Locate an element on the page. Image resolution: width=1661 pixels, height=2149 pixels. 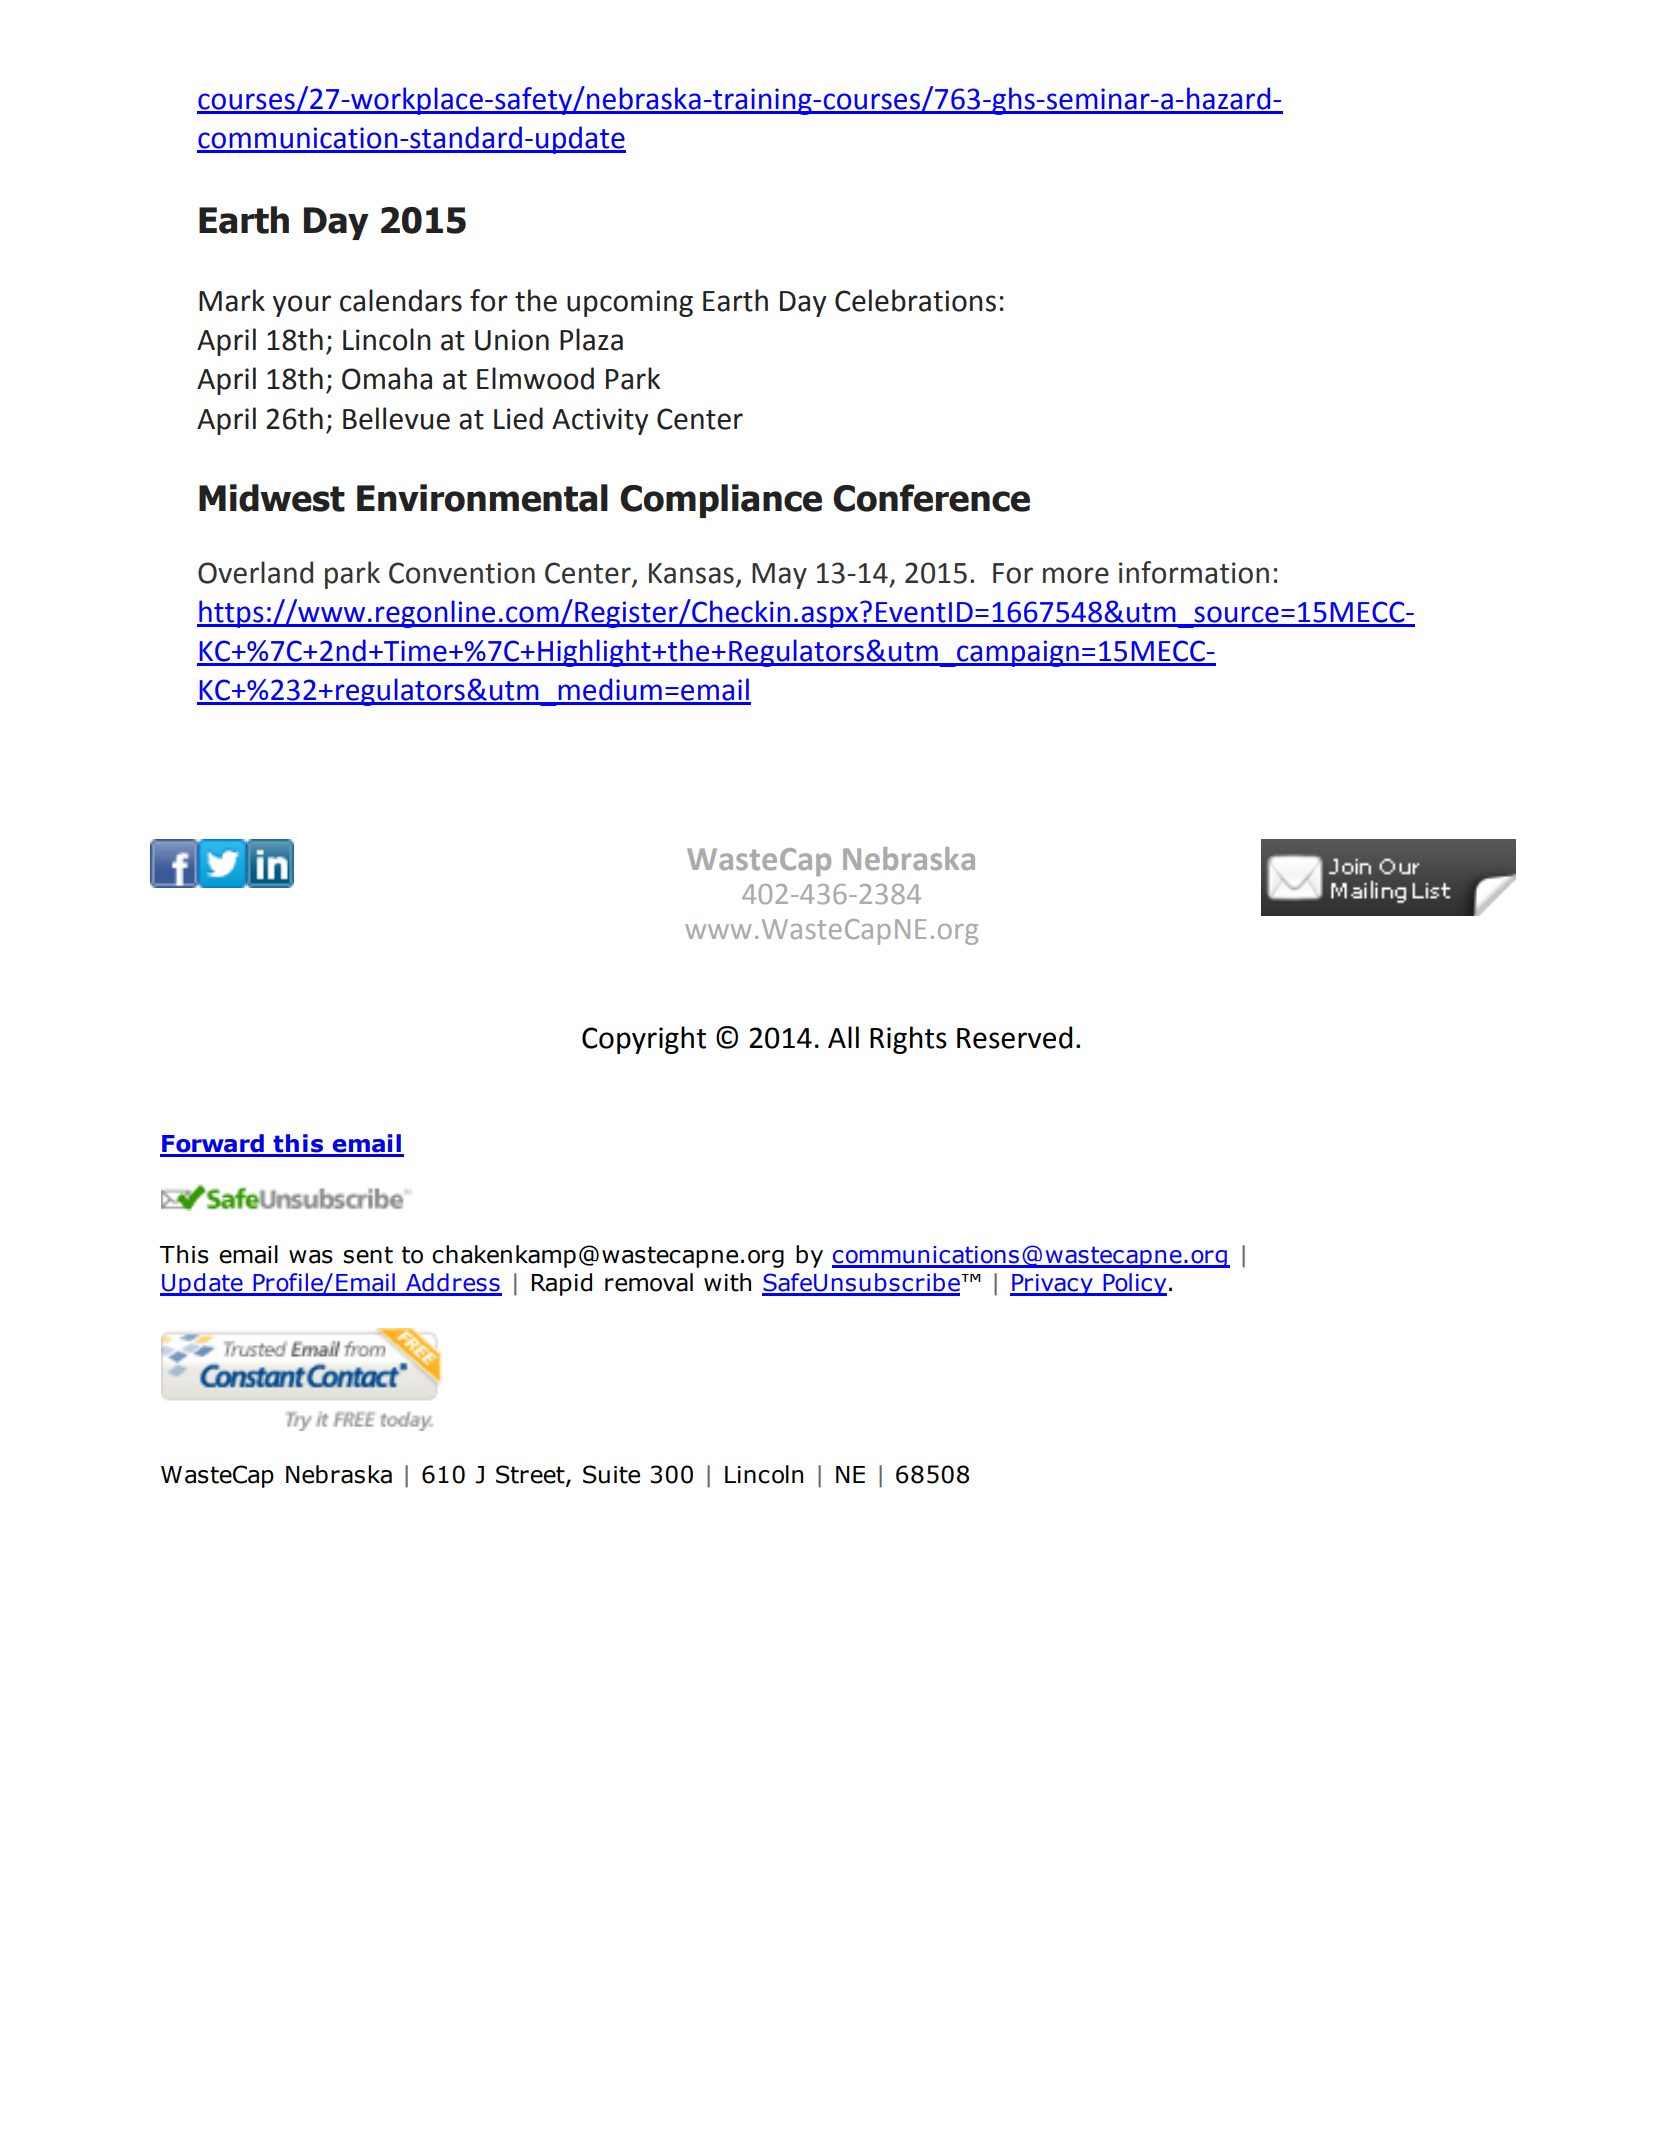
All is located at coordinates (843, 1037).
